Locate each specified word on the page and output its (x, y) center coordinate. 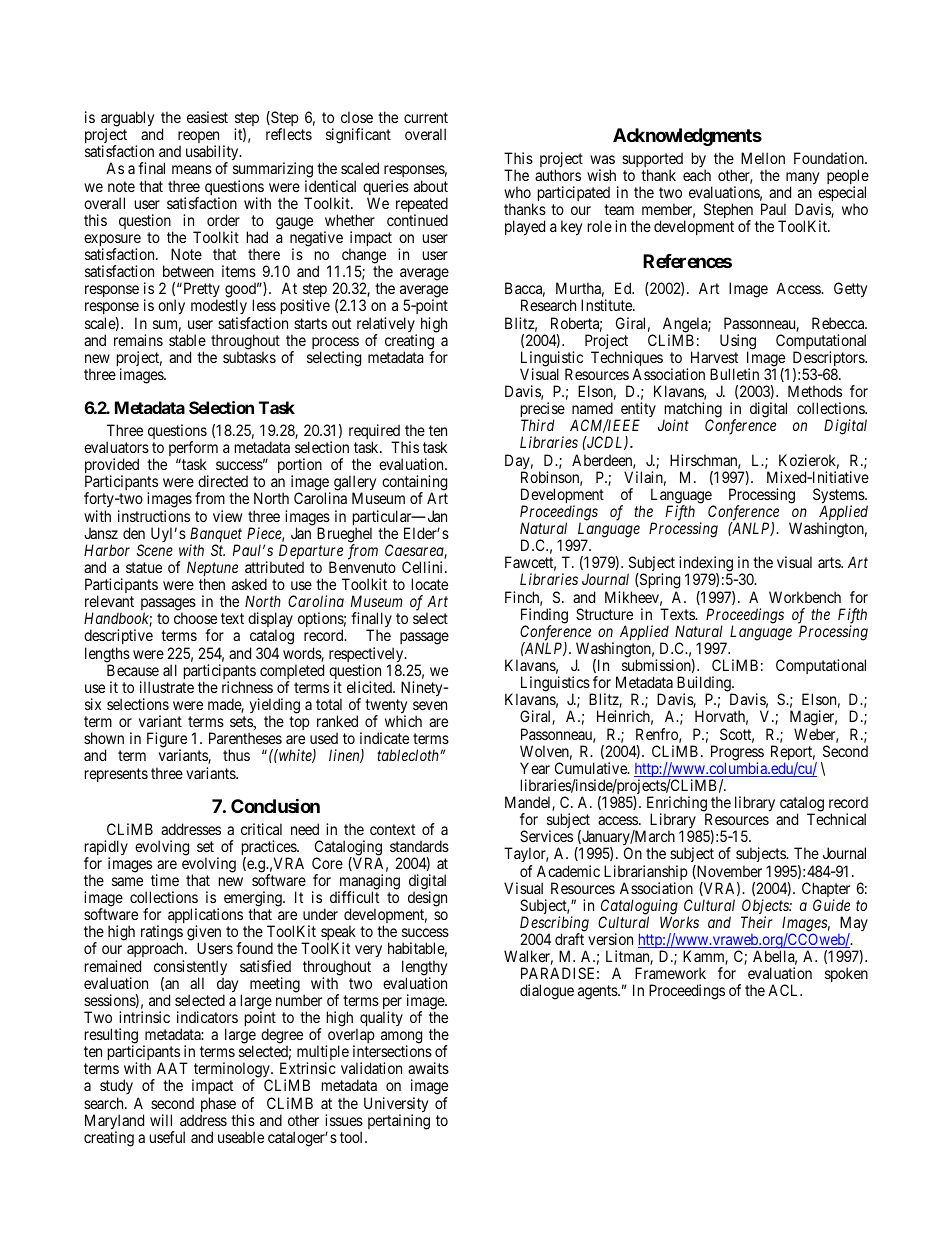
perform (193, 450)
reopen (199, 139)
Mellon (763, 158)
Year (535, 768)
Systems (839, 497)
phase (219, 1106)
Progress (737, 754)
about (431, 186)
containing (414, 484)
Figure (167, 741)
